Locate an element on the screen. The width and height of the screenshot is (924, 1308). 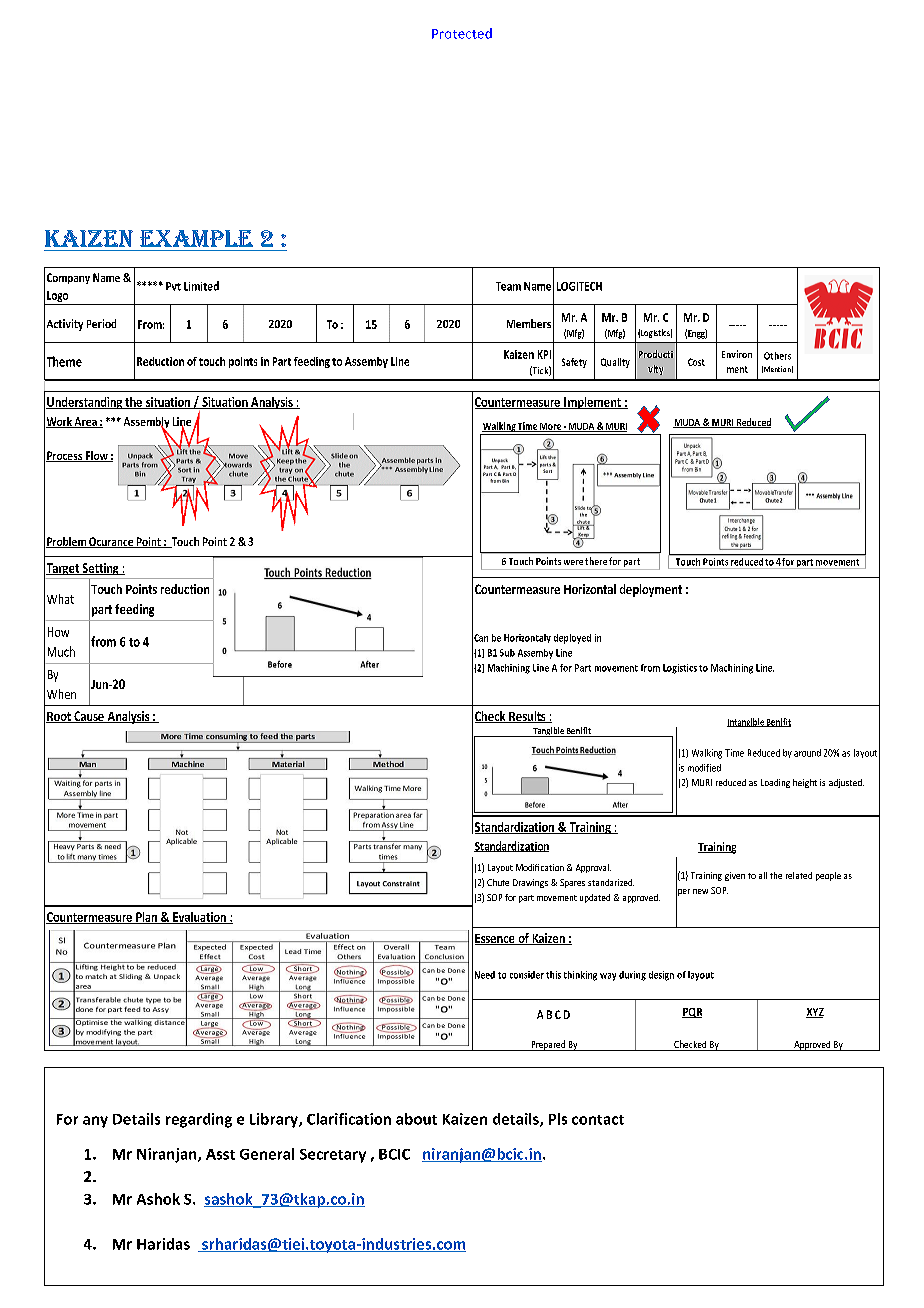
More is located at coordinates (551, 427).
